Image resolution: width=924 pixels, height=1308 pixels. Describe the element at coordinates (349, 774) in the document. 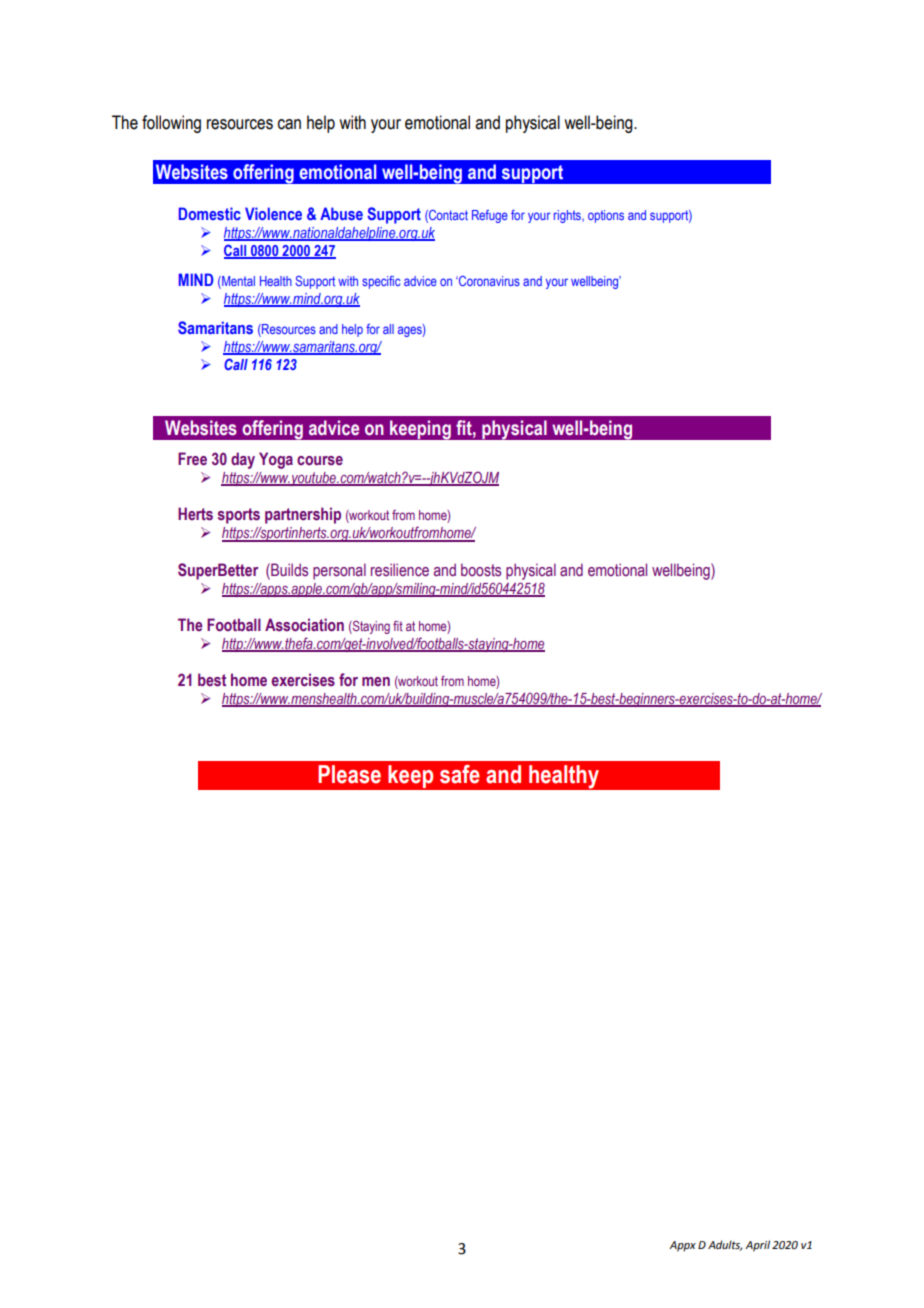

I see `Please` at that location.
